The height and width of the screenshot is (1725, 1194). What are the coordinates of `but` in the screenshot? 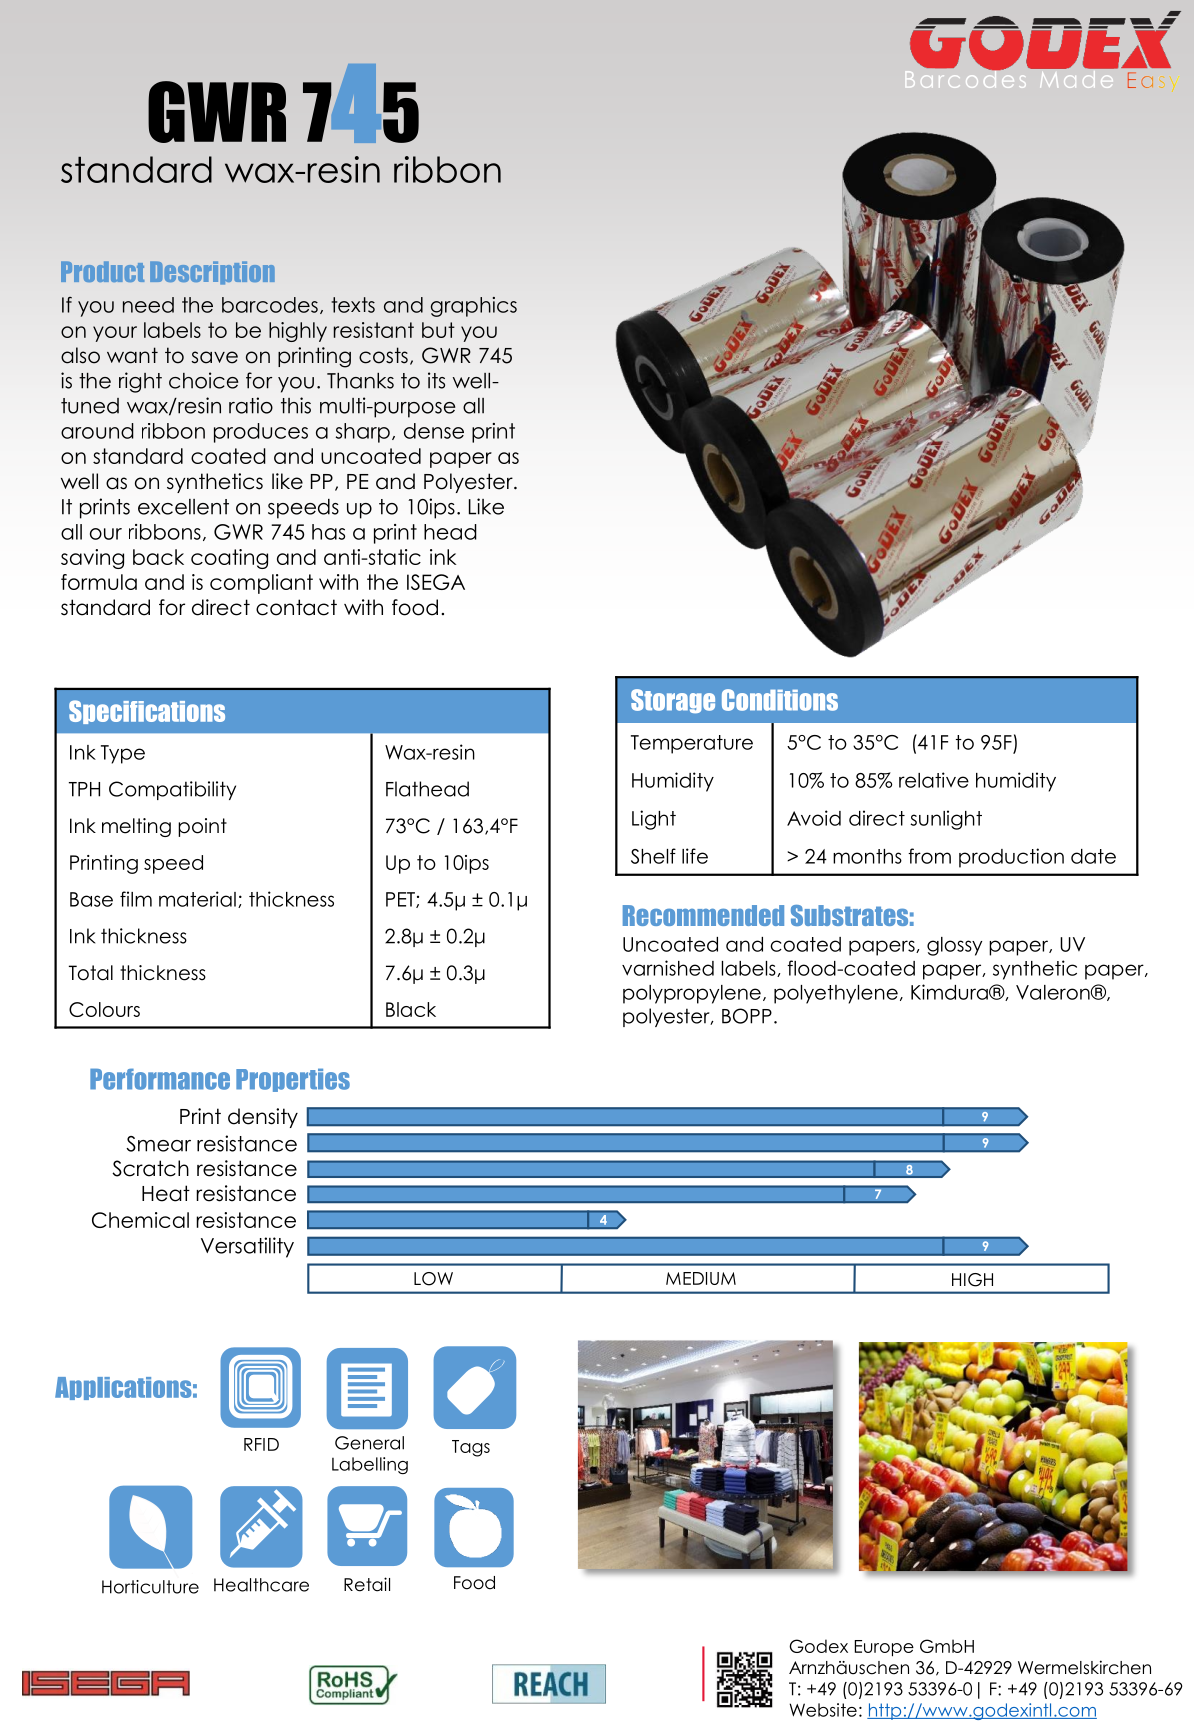 It's located at (438, 330).
